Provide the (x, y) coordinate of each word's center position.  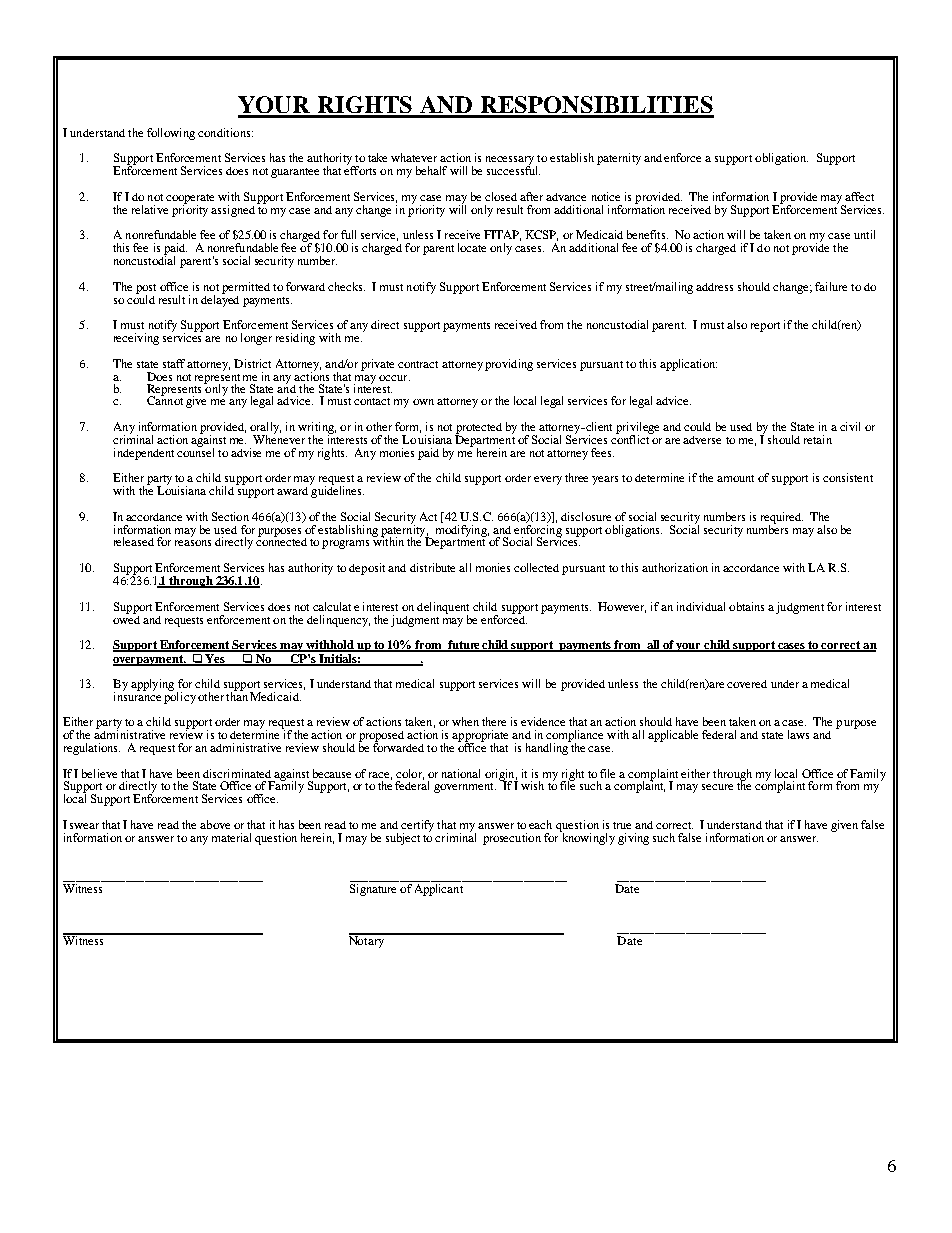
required (782, 519)
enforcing (538, 530)
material (231, 837)
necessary (511, 162)
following (171, 134)
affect (859, 196)
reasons (193, 543)
